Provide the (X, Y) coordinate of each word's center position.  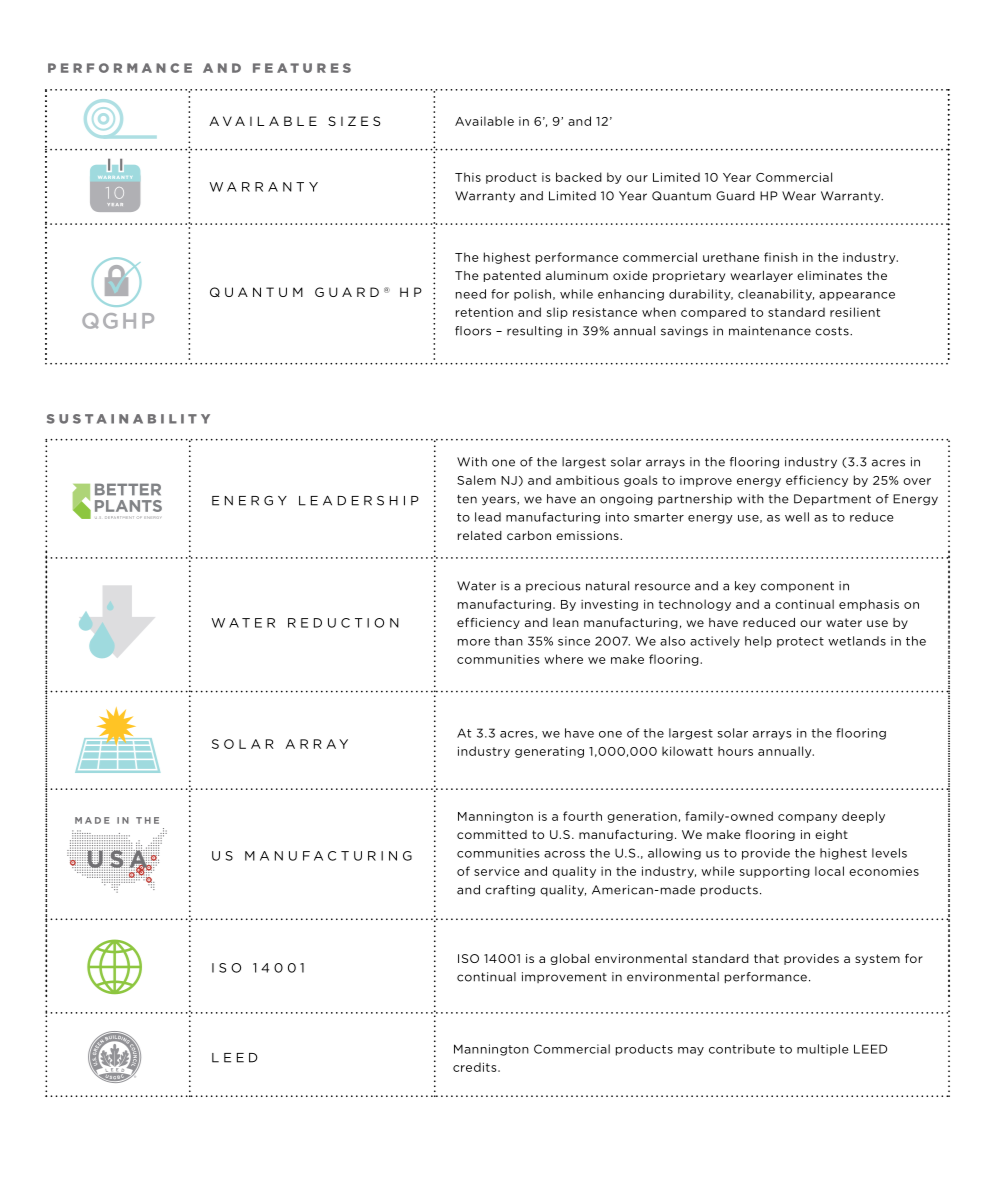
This (468, 177)
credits (476, 1067)
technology (695, 605)
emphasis (869, 605)
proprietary (689, 276)
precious (553, 586)
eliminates (829, 275)
